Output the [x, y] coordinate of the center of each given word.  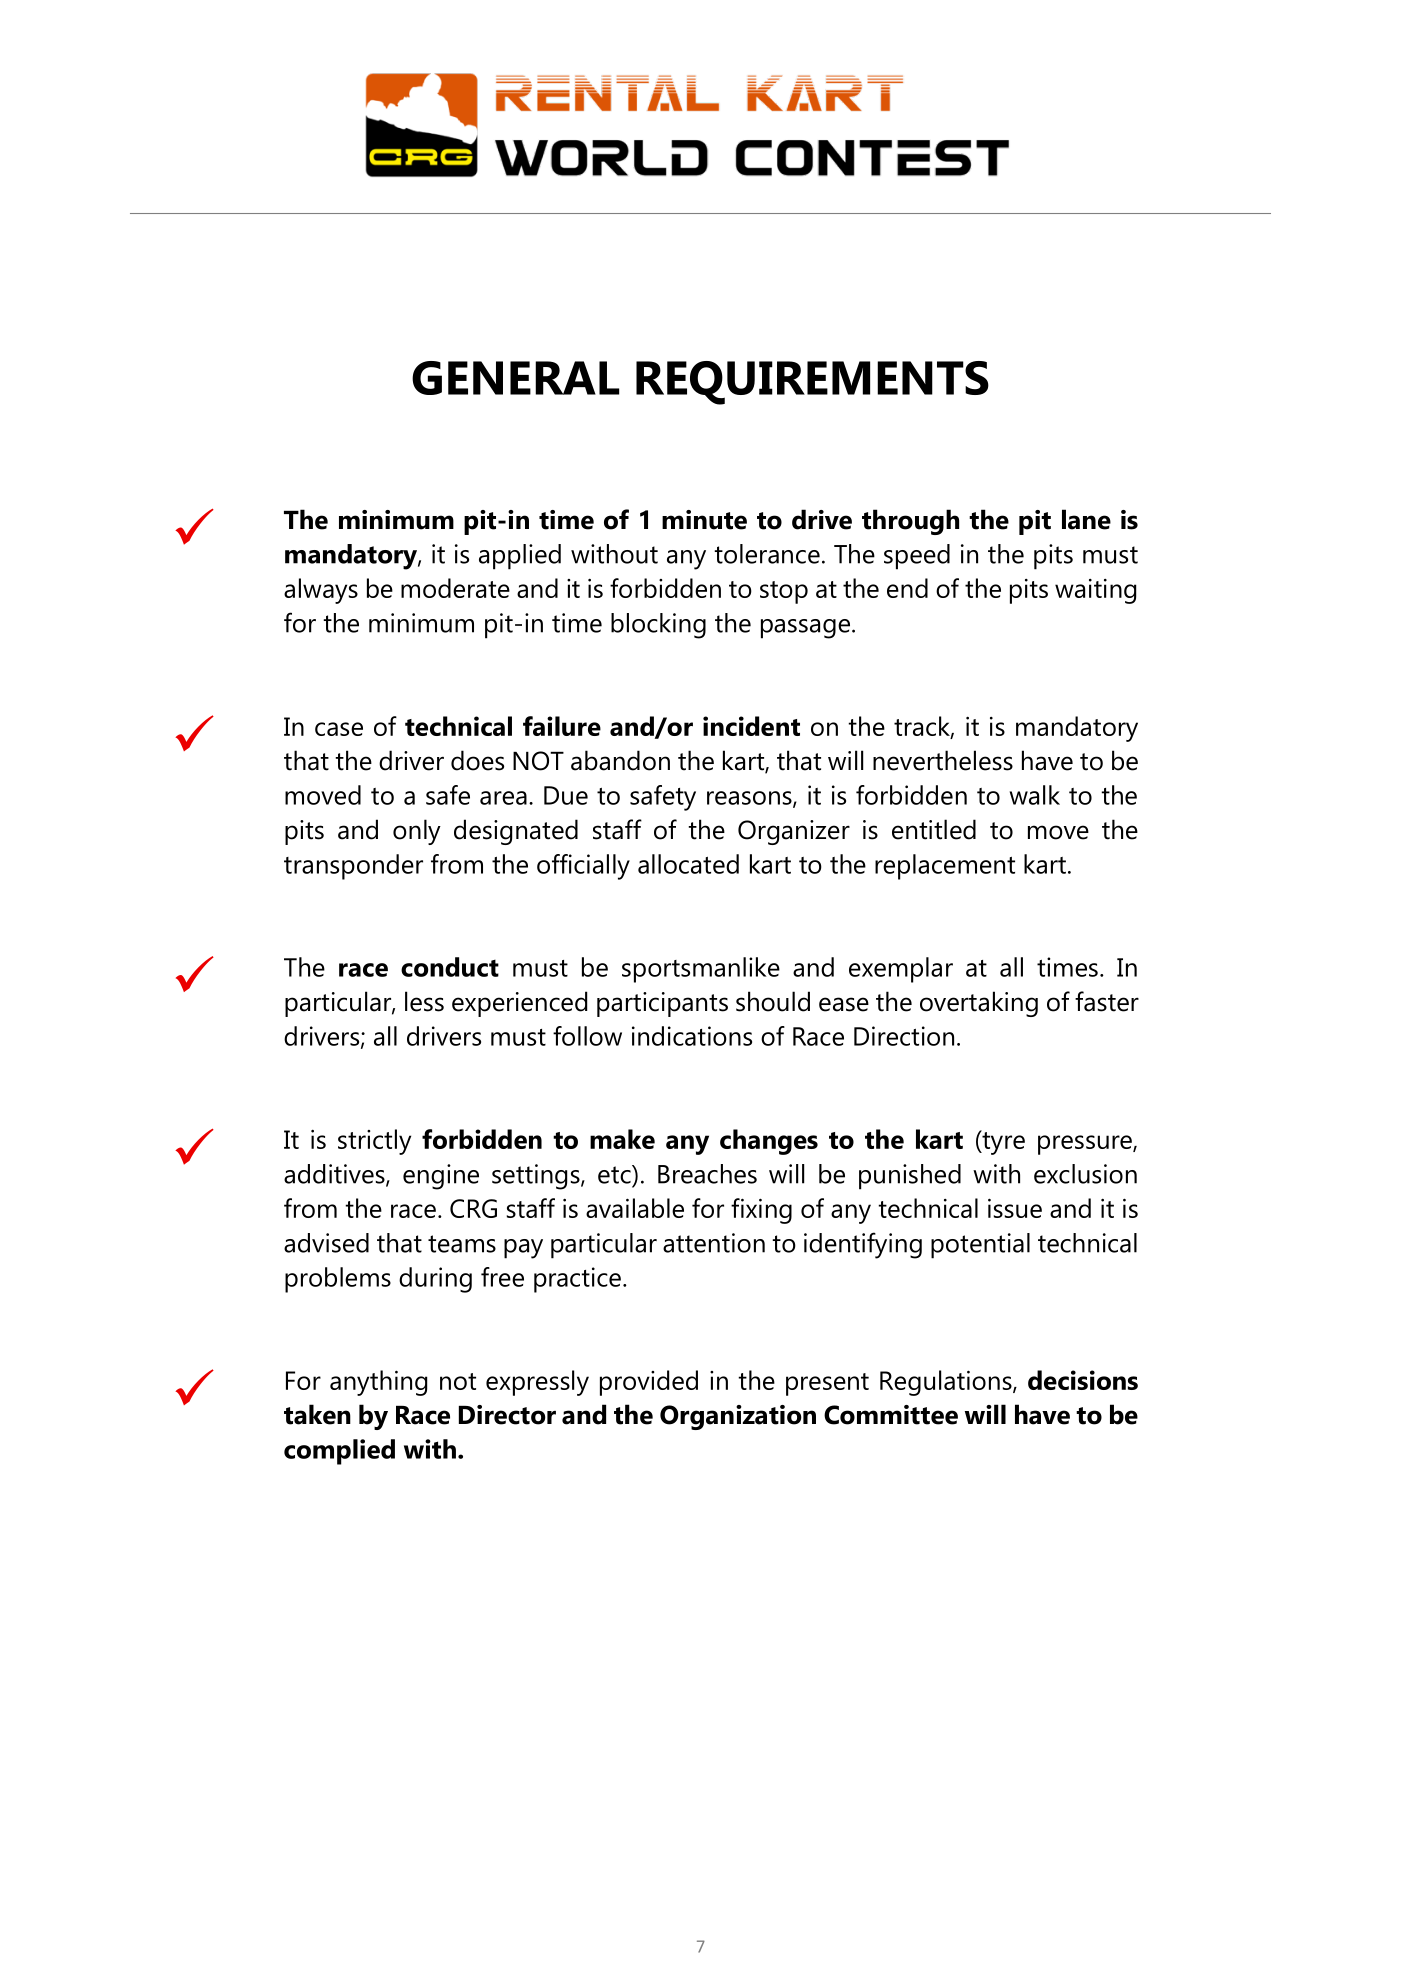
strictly [374, 1142]
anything [378, 1383]
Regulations [947, 1383]
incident [751, 726]
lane [1086, 519]
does [477, 760]
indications [692, 1036]
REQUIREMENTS [812, 383]
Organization [738, 1417]
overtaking [979, 1004]
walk [1035, 795]
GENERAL [515, 378]
